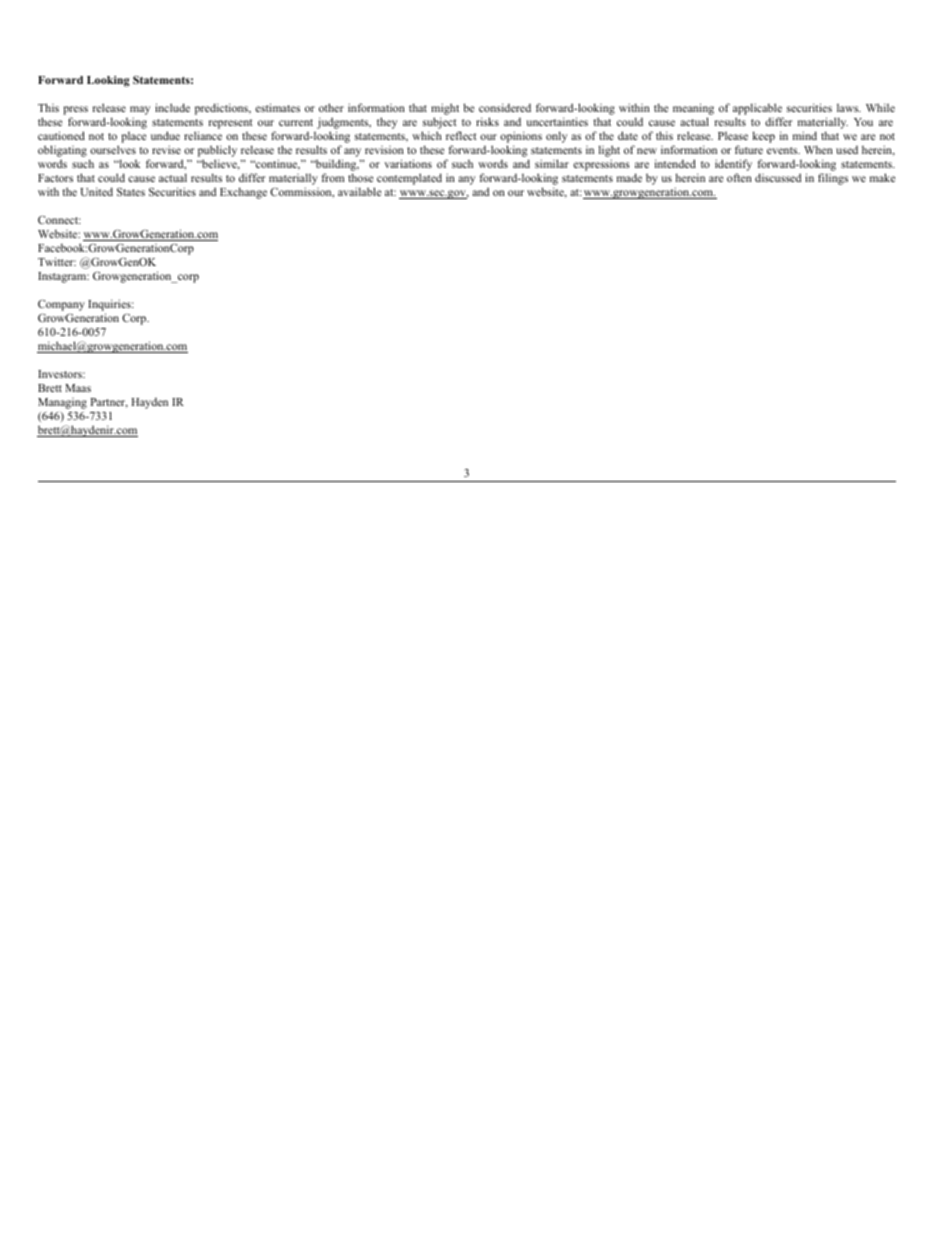 This page has width=952, height=1233. I want to click on Managing, so click(62, 403).
